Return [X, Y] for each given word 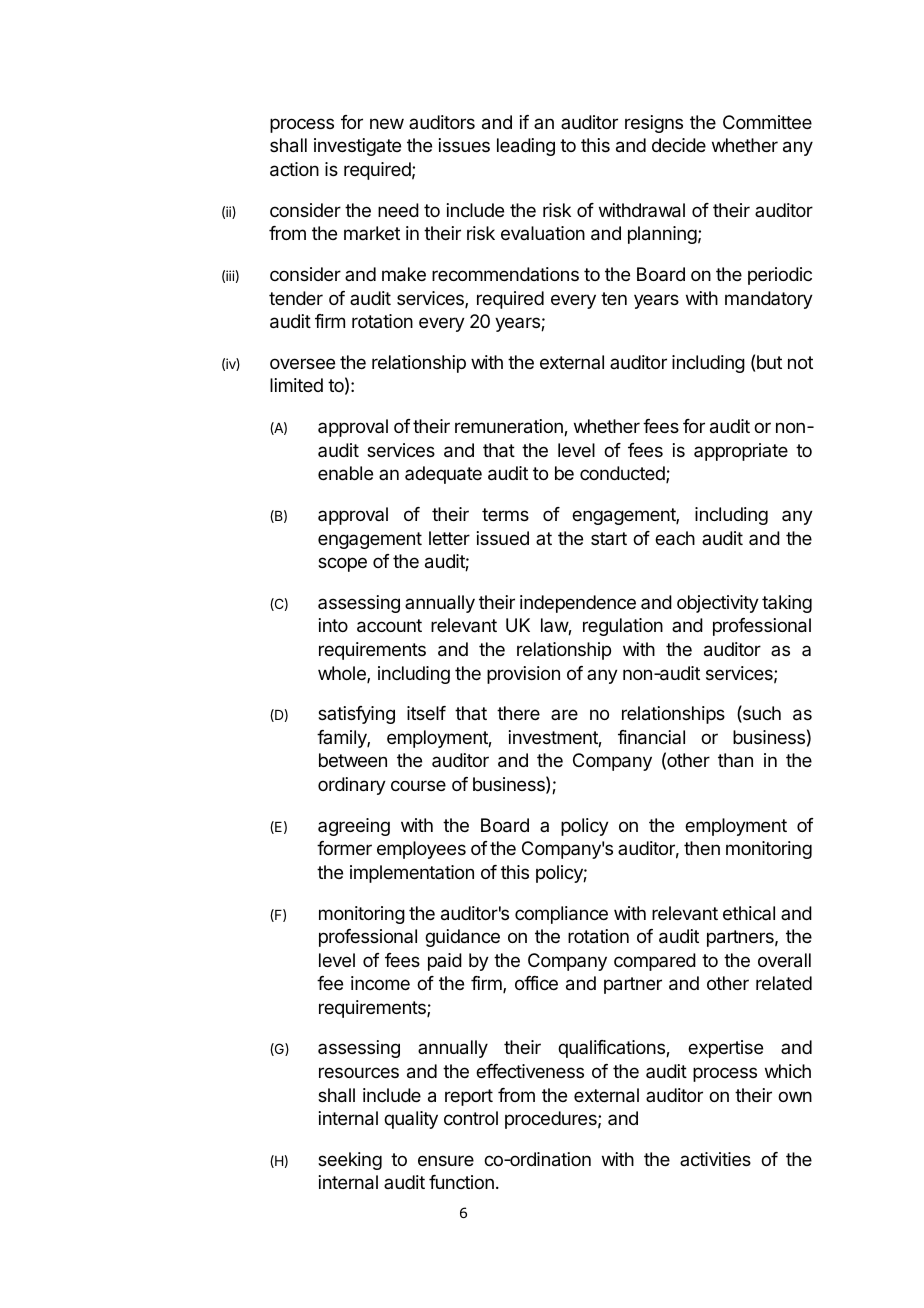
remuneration [510, 427]
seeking [350, 1161]
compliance [561, 915]
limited [296, 385]
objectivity [718, 604]
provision [523, 675]
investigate [357, 147]
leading [526, 147]
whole [343, 674]
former [344, 848]
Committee [767, 122]
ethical [749, 913]
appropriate [741, 452]
